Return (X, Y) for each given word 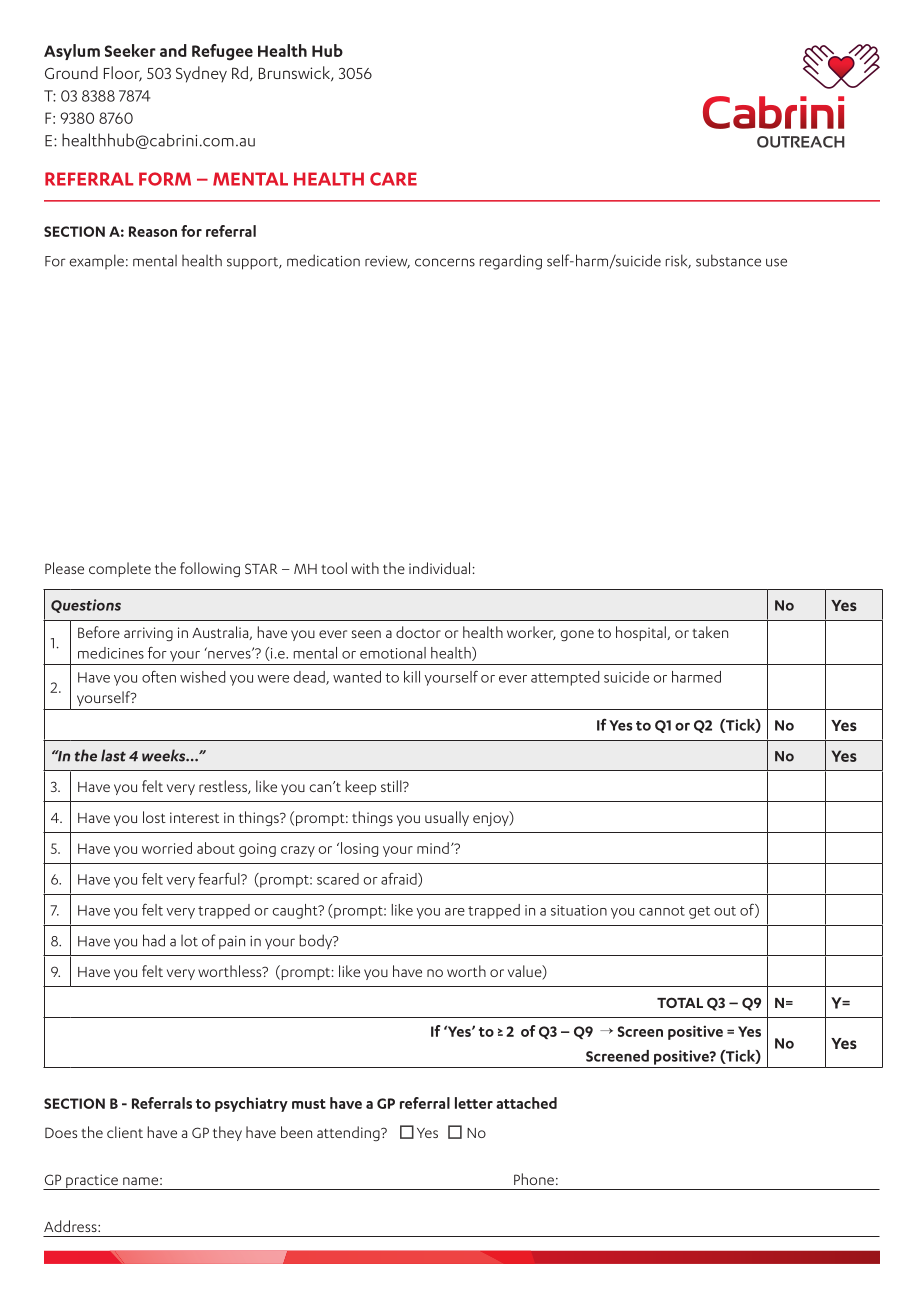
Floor (123, 74)
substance (728, 260)
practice (92, 1182)
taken (710, 632)
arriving (148, 634)
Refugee (222, 52)
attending (349, 1133)
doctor (418, 632)
